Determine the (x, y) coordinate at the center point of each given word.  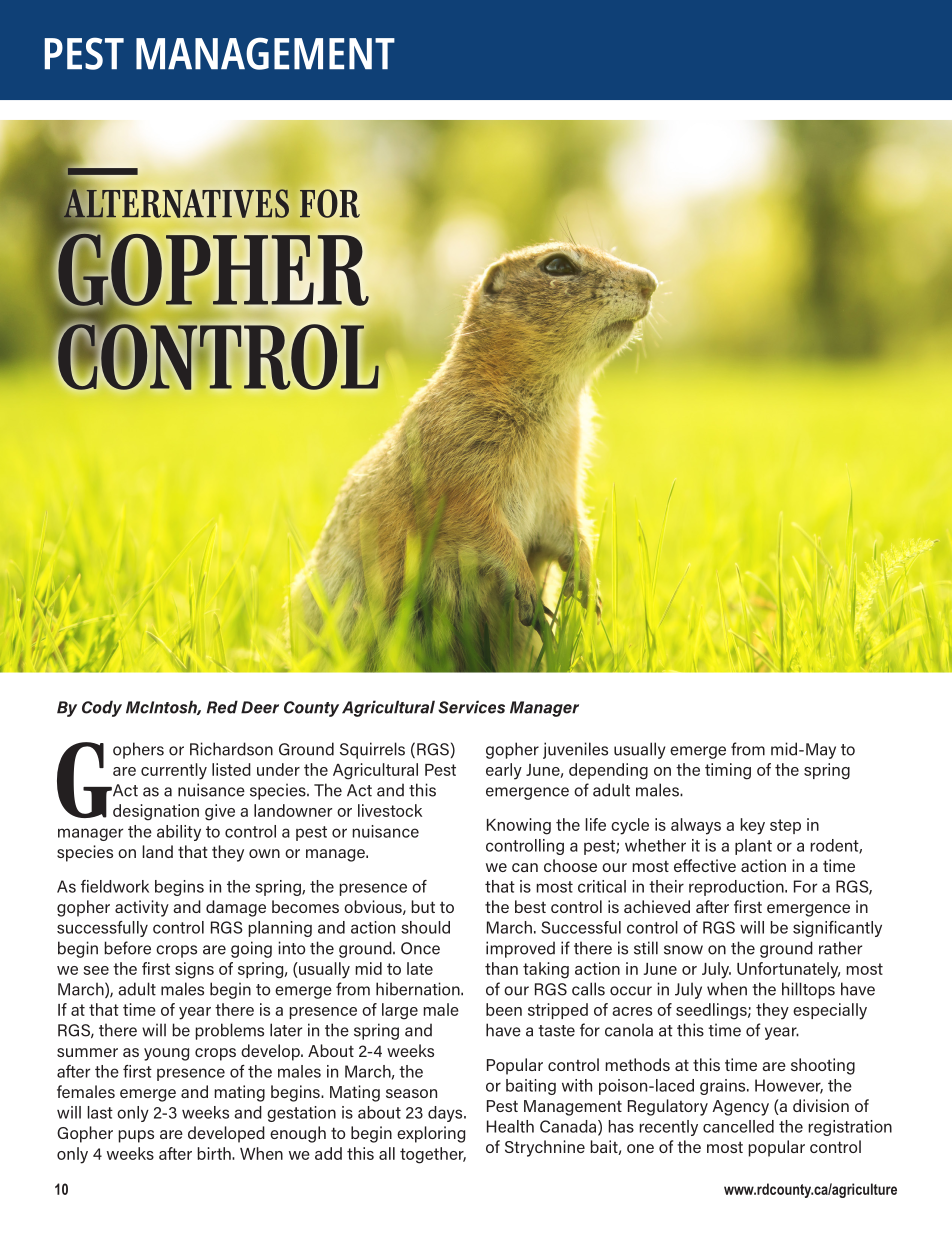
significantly (837, 929)
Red (222, 707)
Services (471, 707)
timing (728, 771)
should (425, 927)
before (127, 948)
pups (136, 1136)
